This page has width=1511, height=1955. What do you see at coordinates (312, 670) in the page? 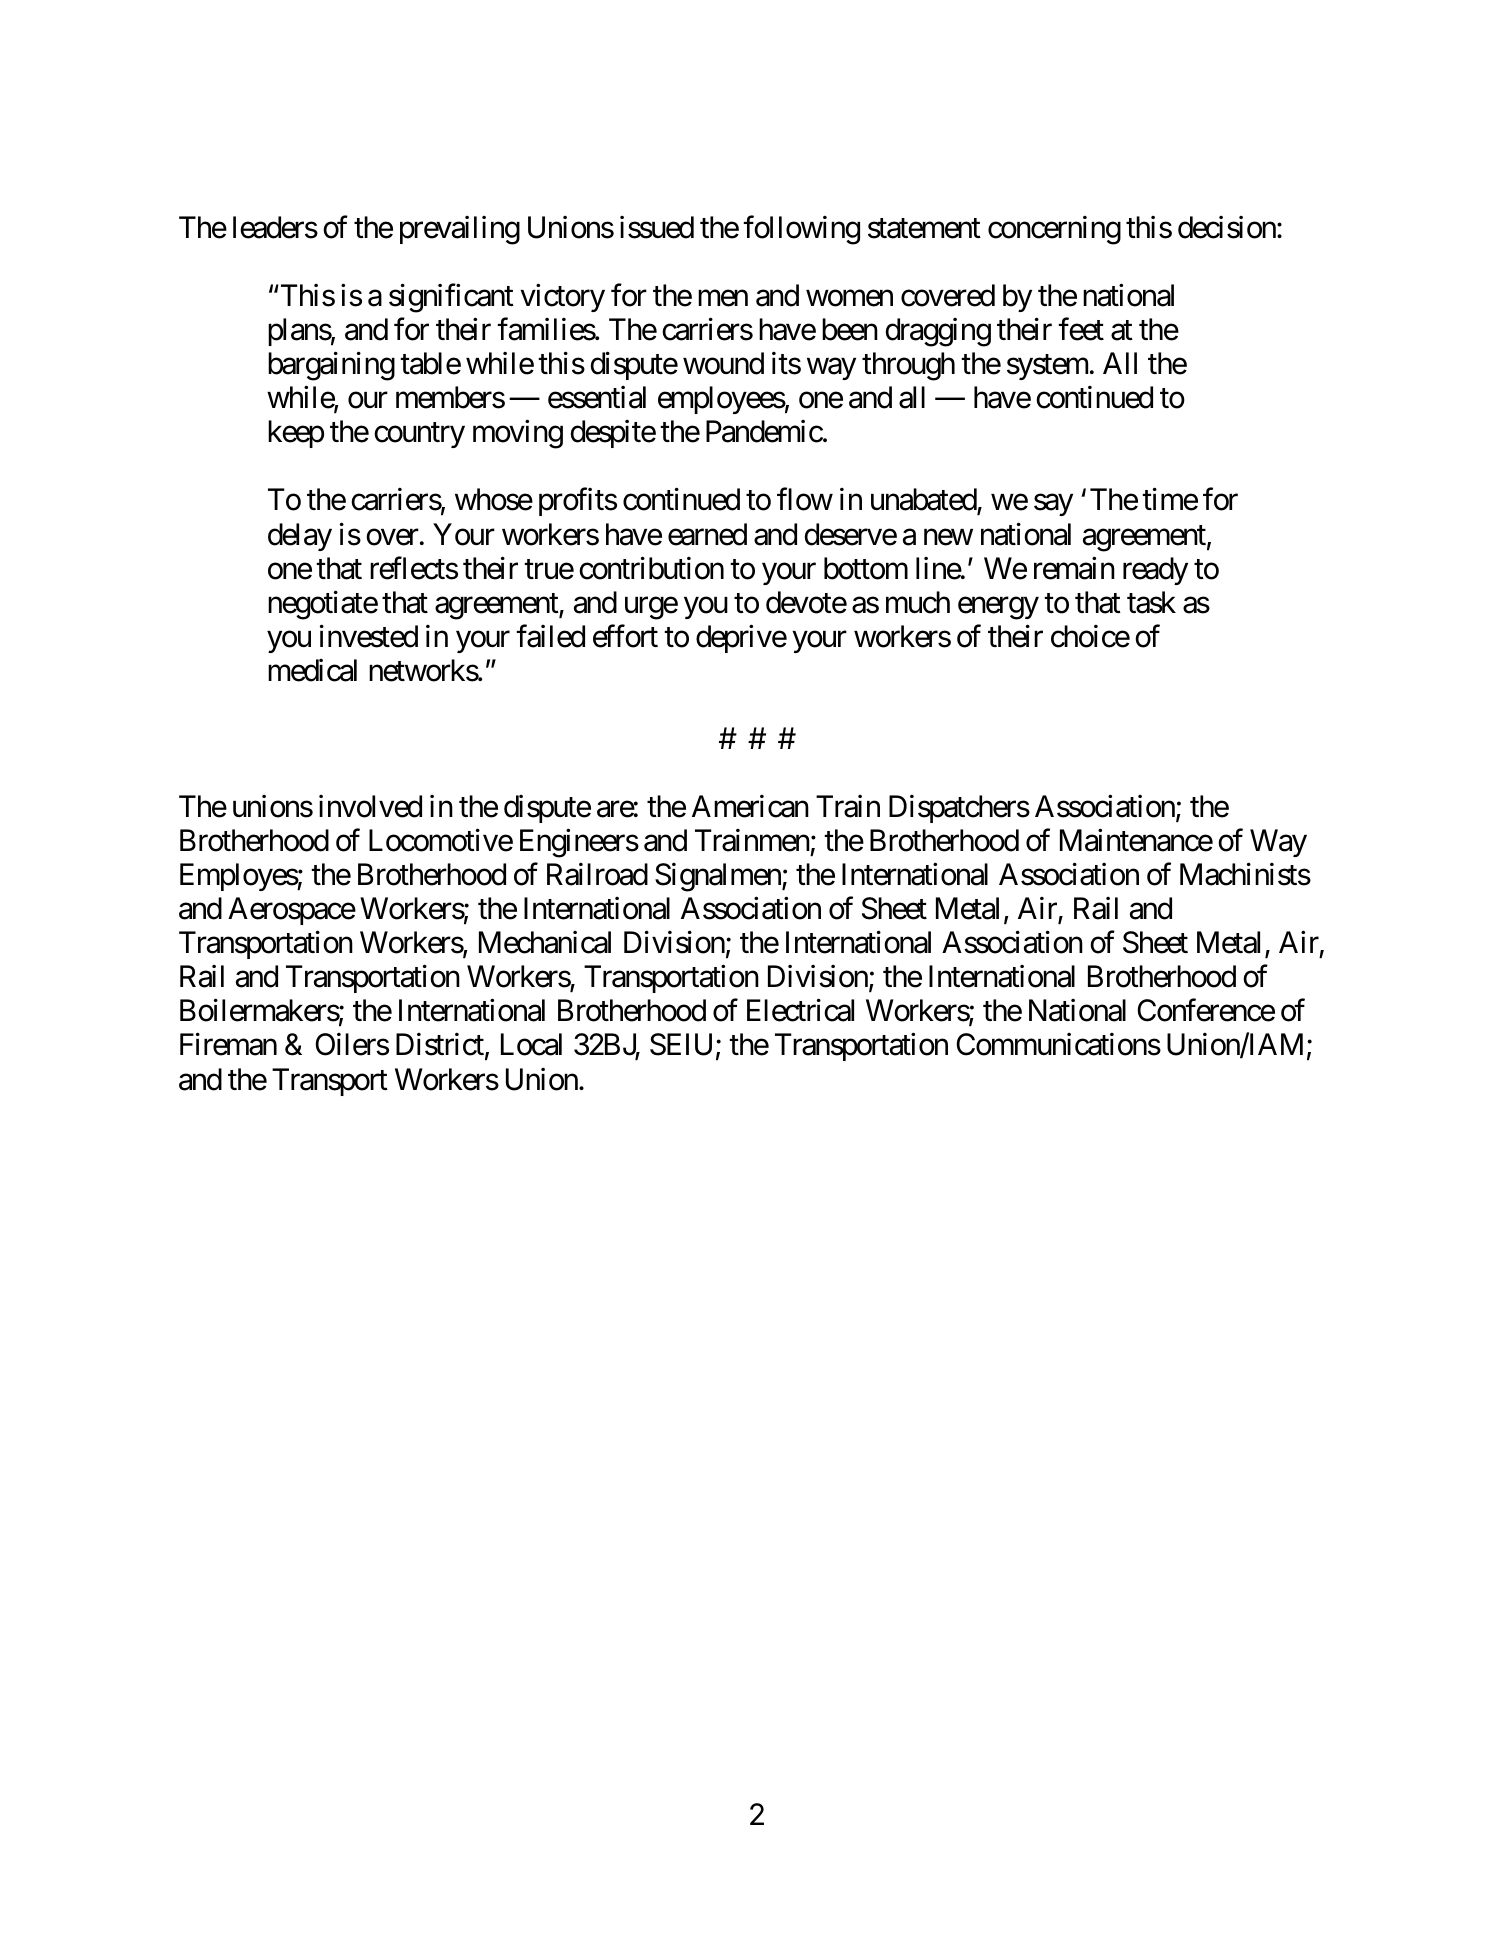
I see `medical` at bounding box center [312, 670].
